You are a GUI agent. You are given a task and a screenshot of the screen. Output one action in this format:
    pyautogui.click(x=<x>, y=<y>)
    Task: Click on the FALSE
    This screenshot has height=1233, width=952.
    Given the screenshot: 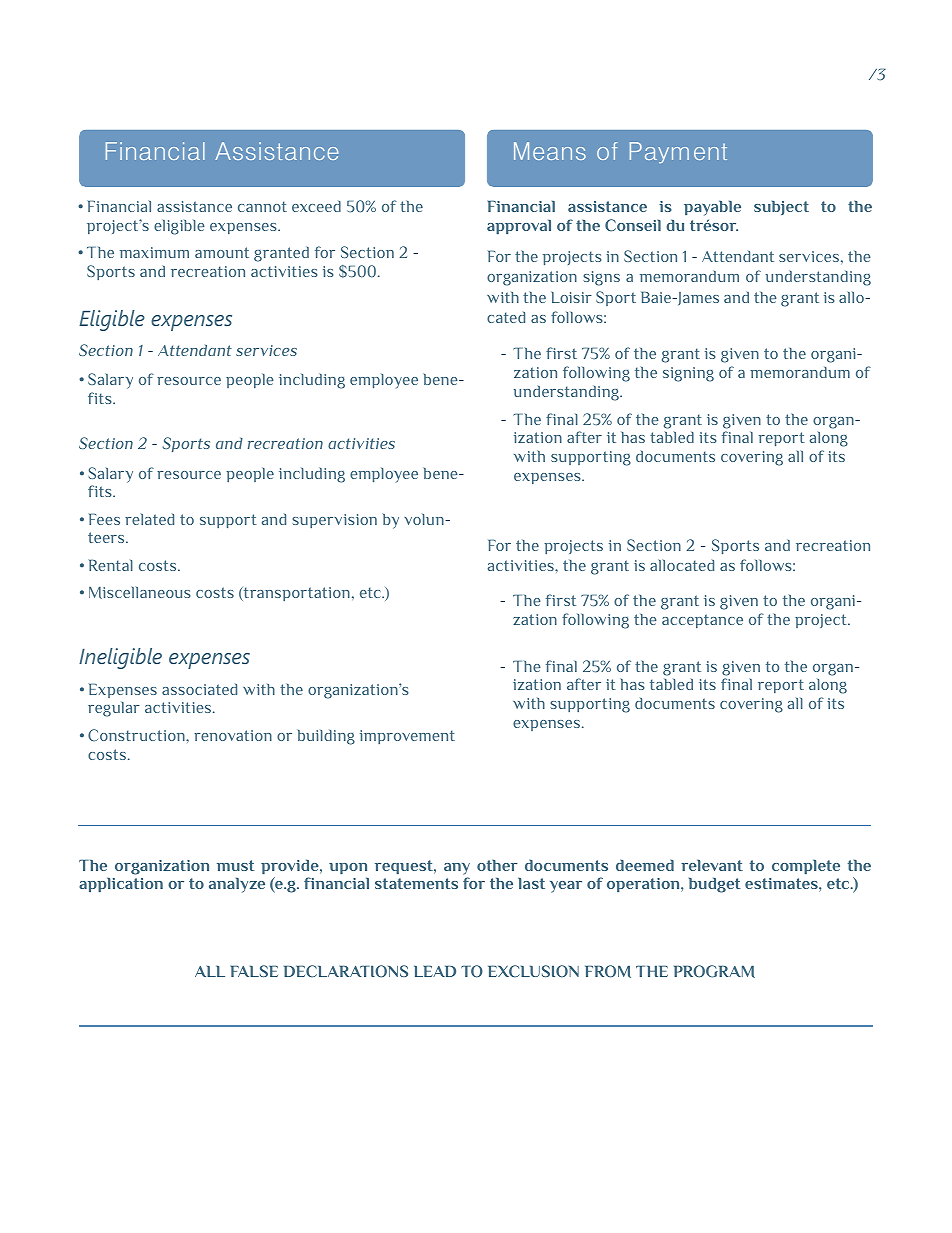 What is the action you would take?
    pyautogui.click(x=254, y=971)
